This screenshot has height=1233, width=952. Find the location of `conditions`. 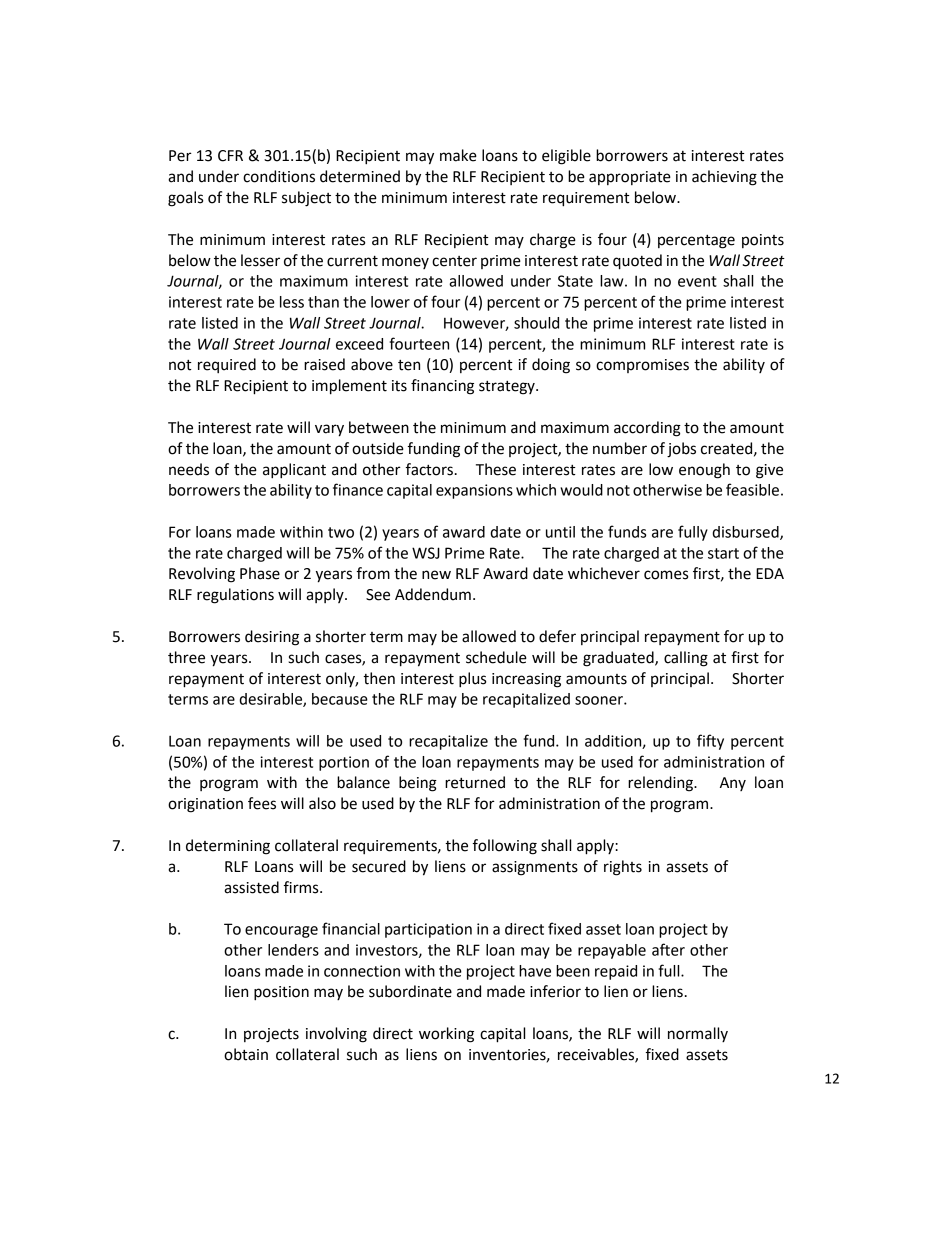

conditions is located at coordinates (279, 176).
